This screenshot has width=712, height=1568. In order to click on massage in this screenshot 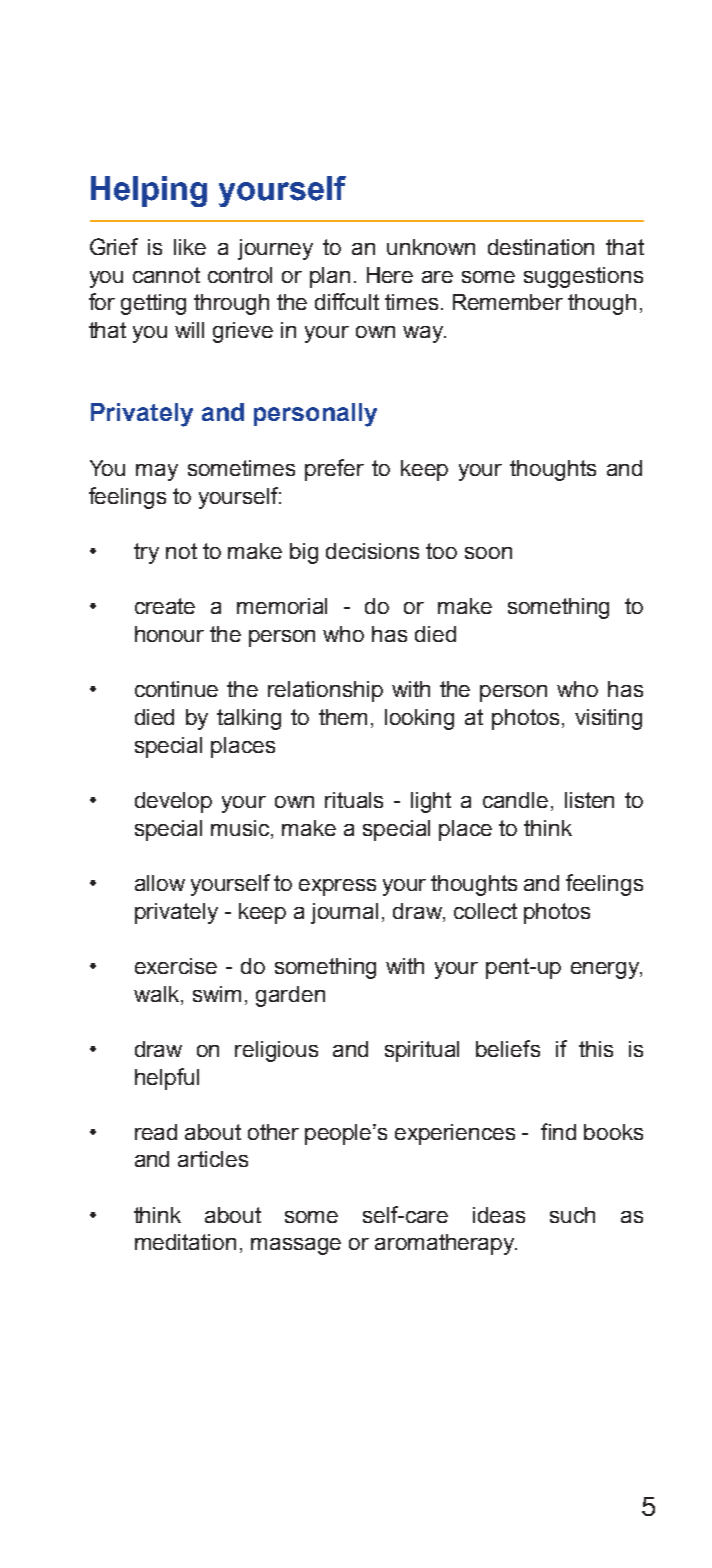, I will do `click(296, 1246)`.
